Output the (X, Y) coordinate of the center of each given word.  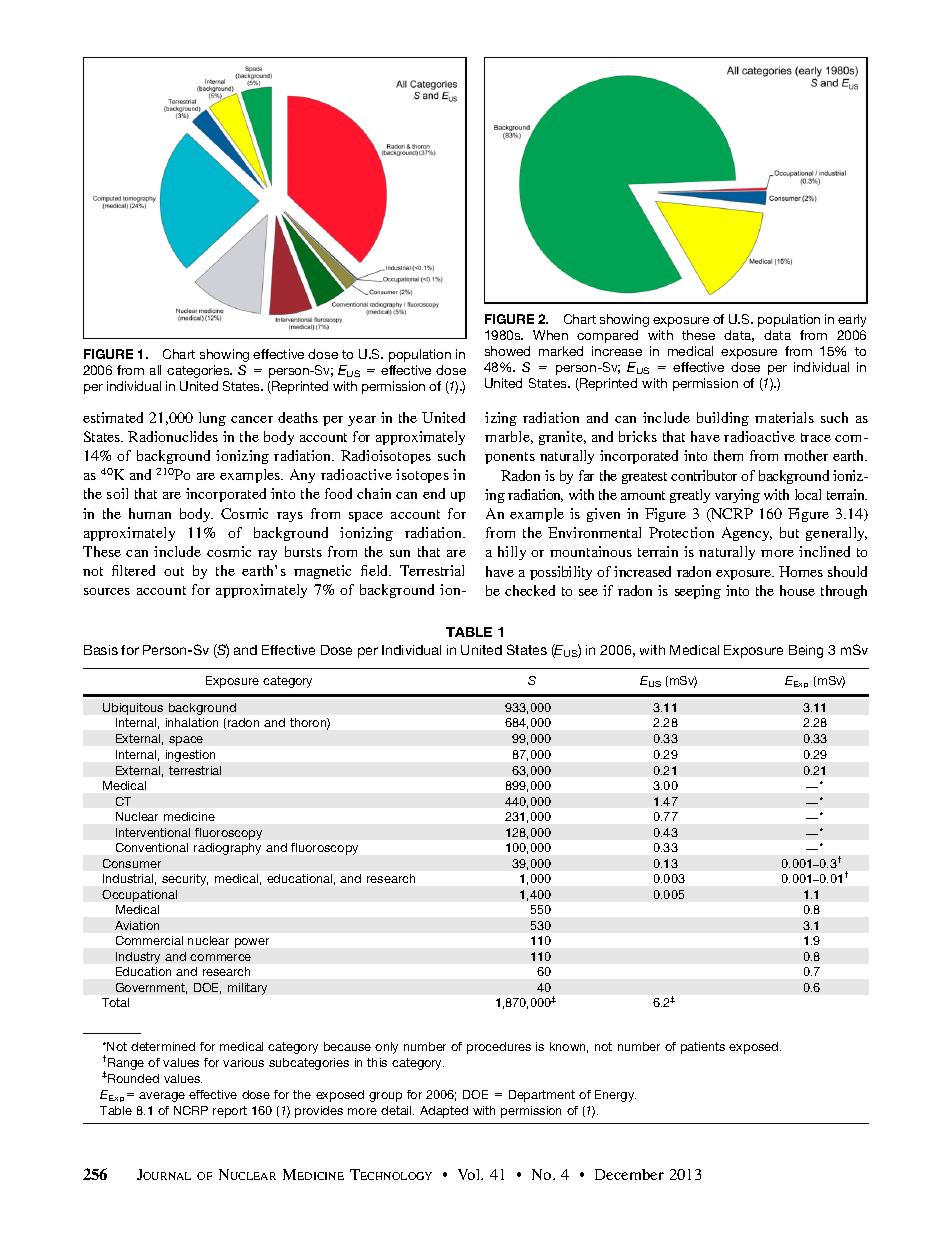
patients (703, 1048)
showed (507, 351)
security (185, 880)
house (797, 590)
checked (530, 590)
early (852, 320)
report (230, 1112)
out (174, 571)
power (252, 943)
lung (212, 419)
